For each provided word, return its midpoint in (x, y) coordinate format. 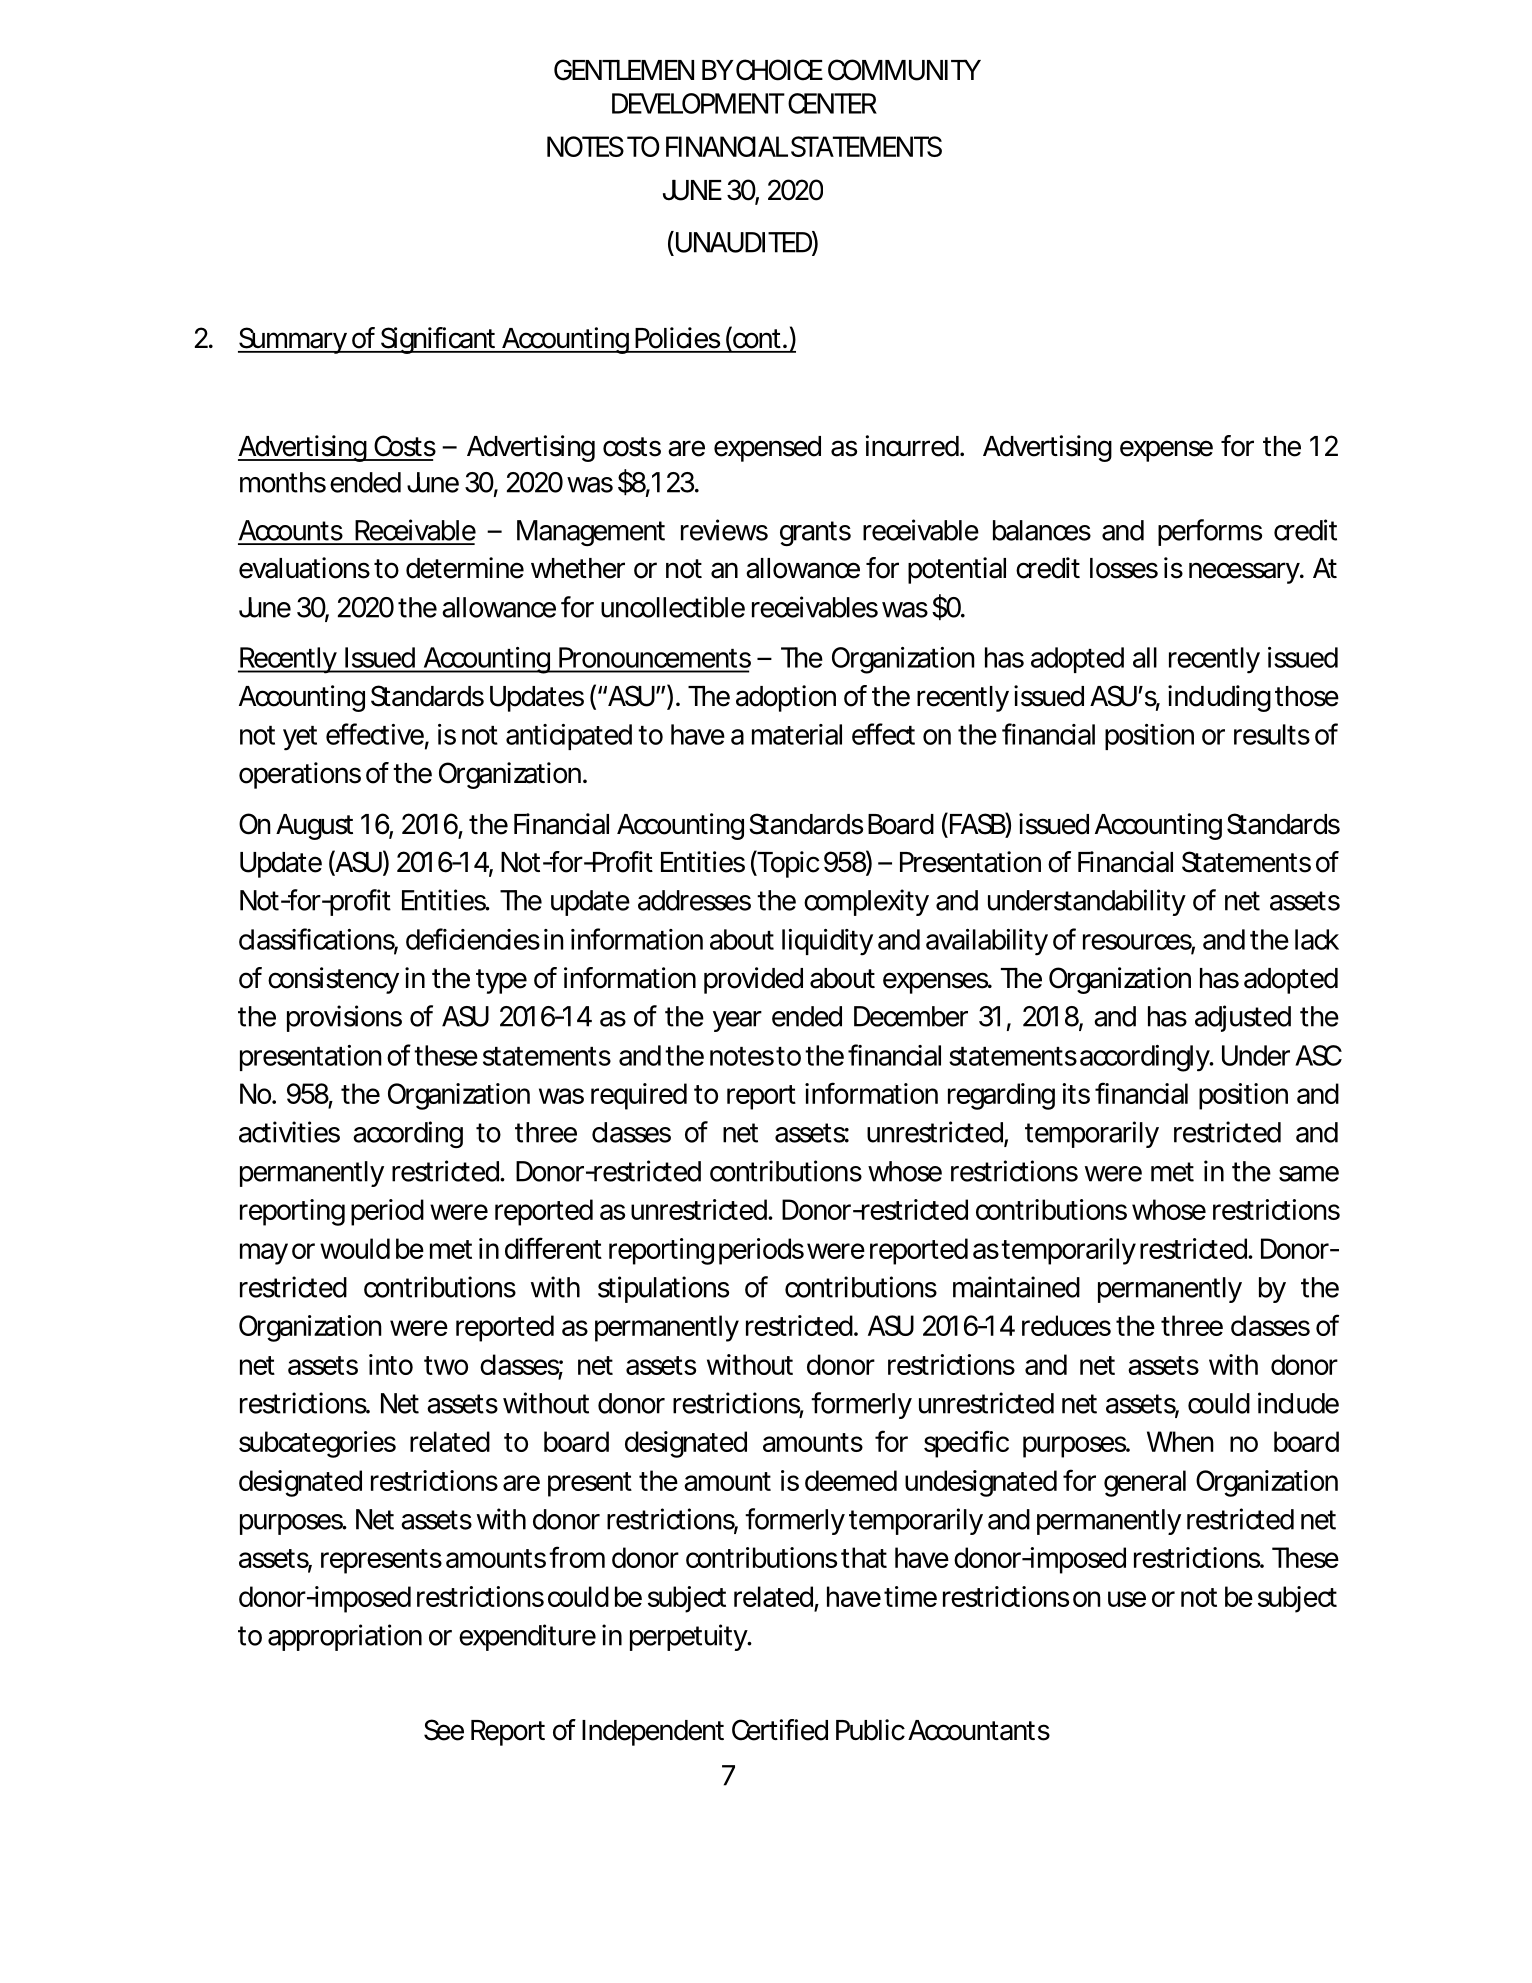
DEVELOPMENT (697, 103)
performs (1210, 532)
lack (1317, 939)
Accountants (979, 1730)
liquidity (827, 942)
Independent (653, 1733)
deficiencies (473, 939)
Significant (438, 340)
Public (870, 1730)
